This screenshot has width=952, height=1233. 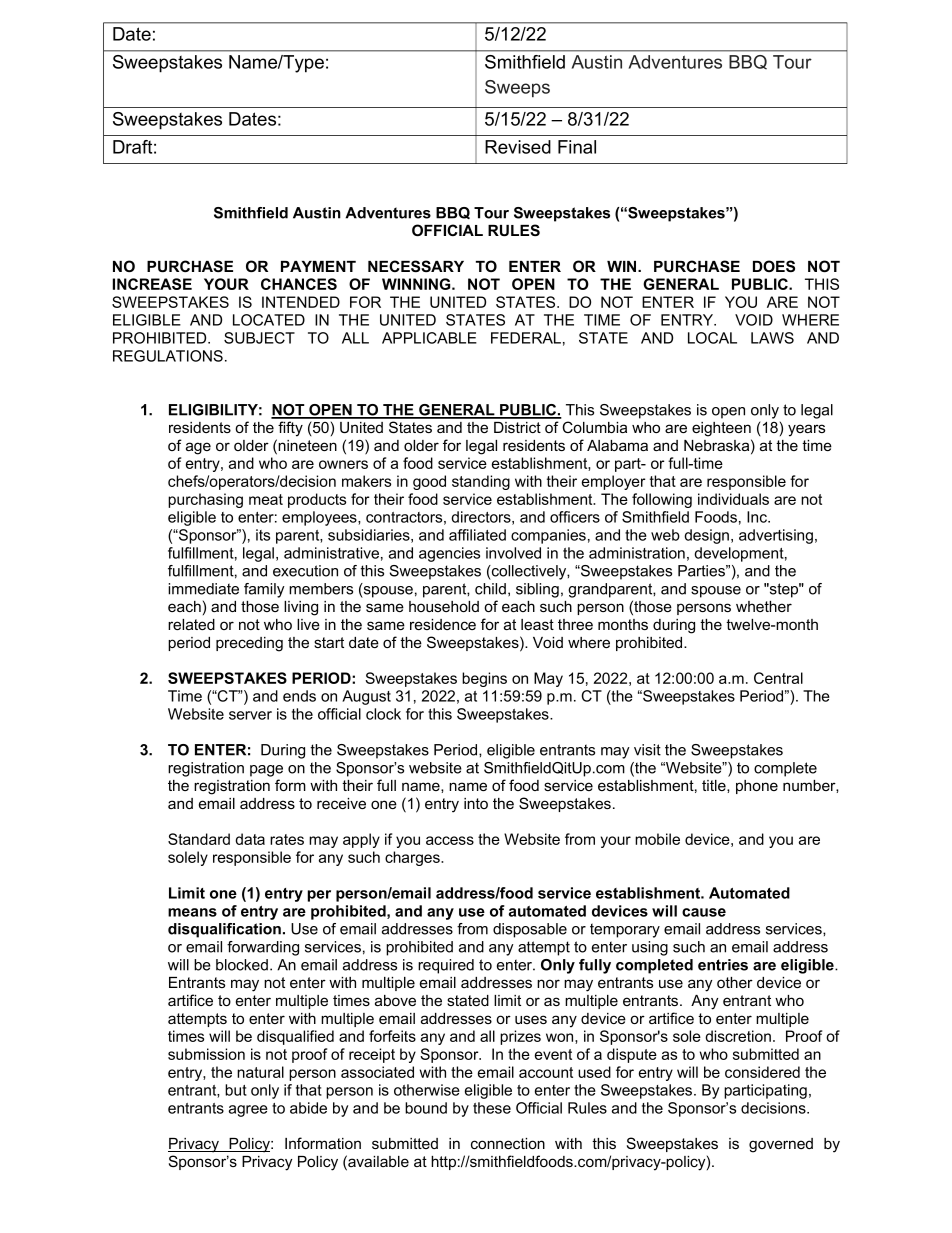 I want to click on DOES, so click(x=774, y=266).
